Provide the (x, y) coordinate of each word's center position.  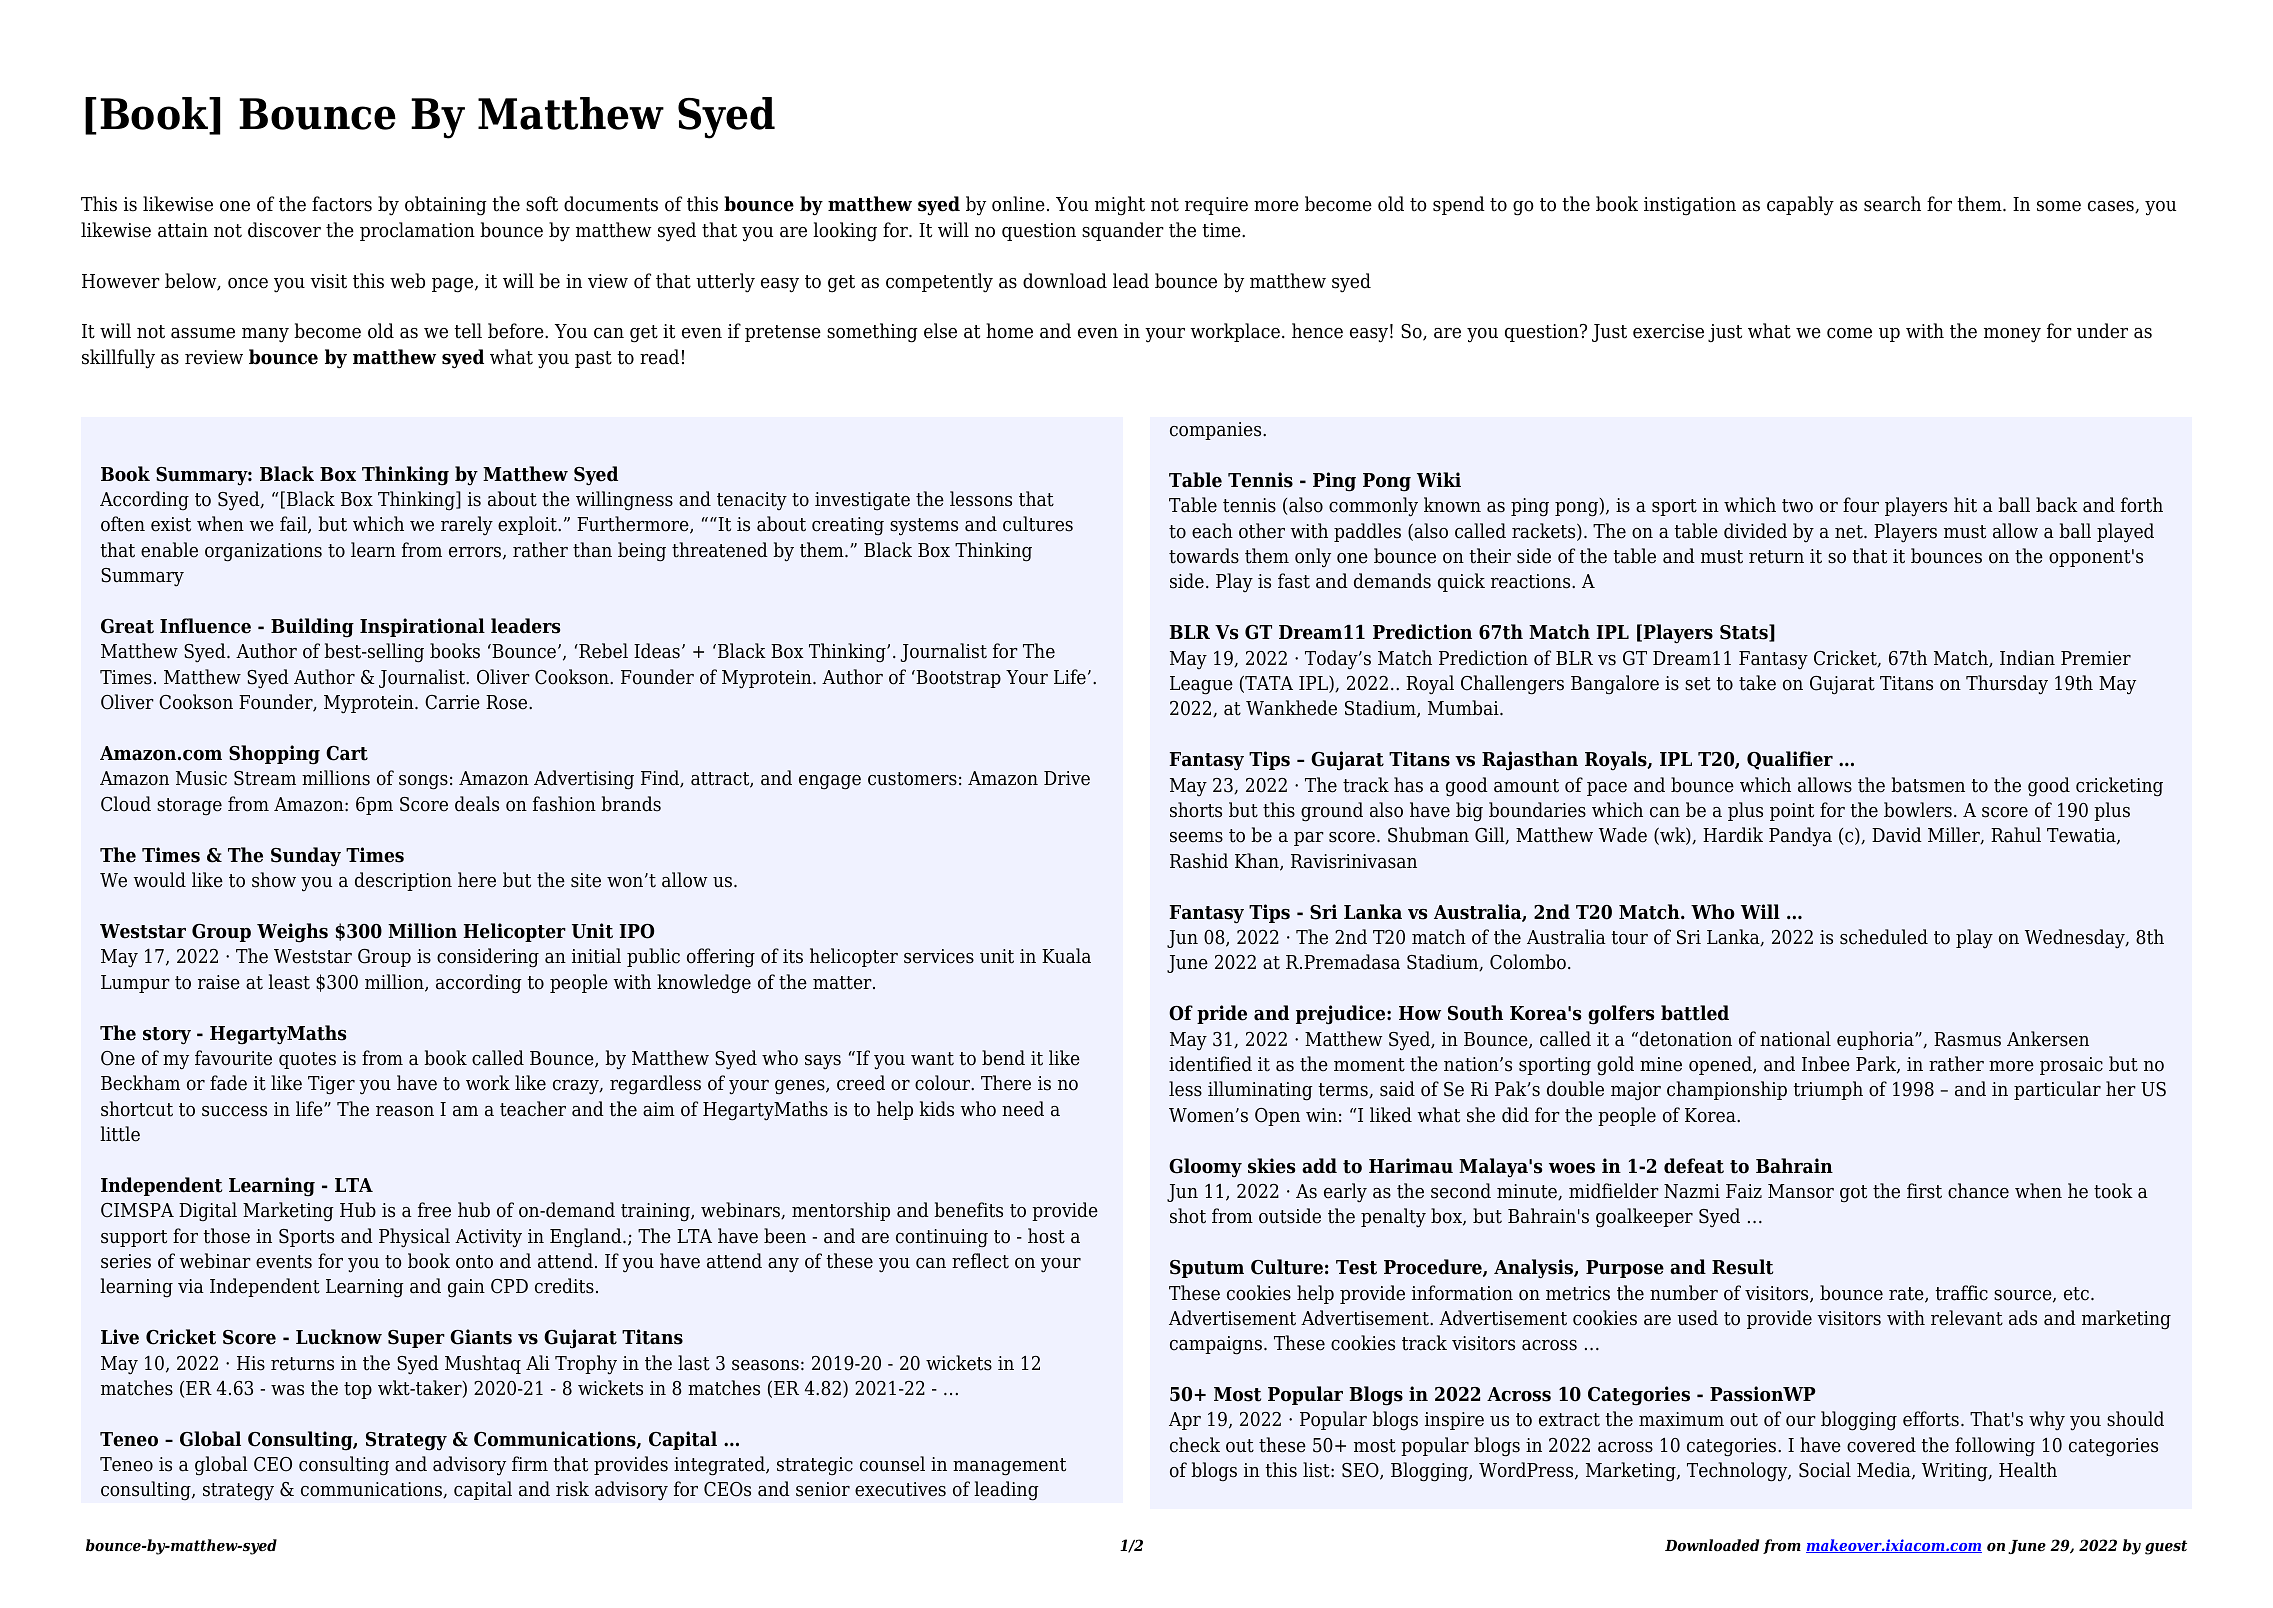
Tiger (331, 1085)
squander (1123, 231)
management (1009, 1467)
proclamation (417, 231)
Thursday (2007, 685)
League (1201, 685)
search (1892, 204)
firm (530, 1463)
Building (312, 628)
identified (1210, 1064)
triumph (1828, 1090)
